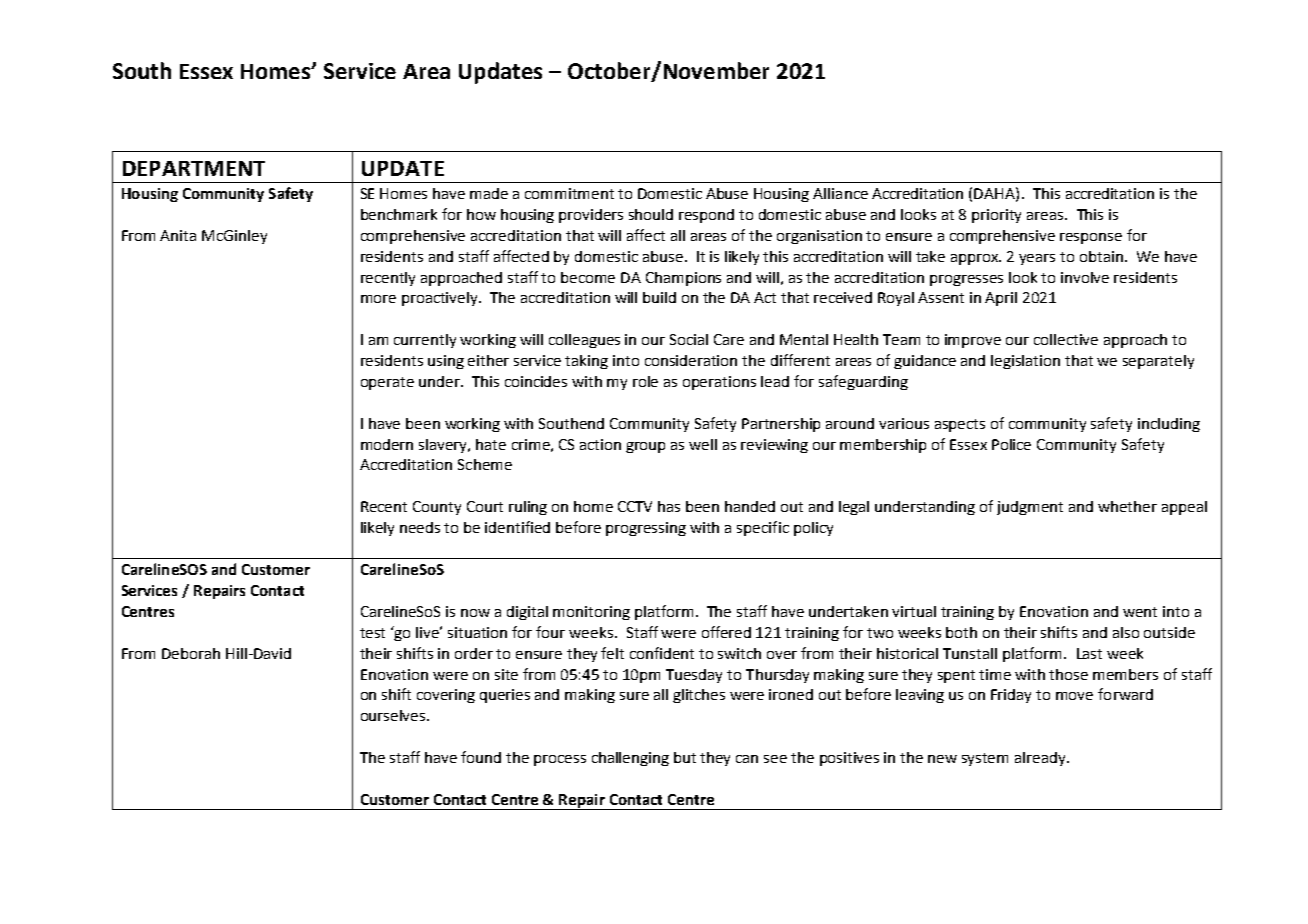  What do you see at coordinates (394, 715) in the screenshot?
I see `ourselves` at bounding box center [394, 715].
